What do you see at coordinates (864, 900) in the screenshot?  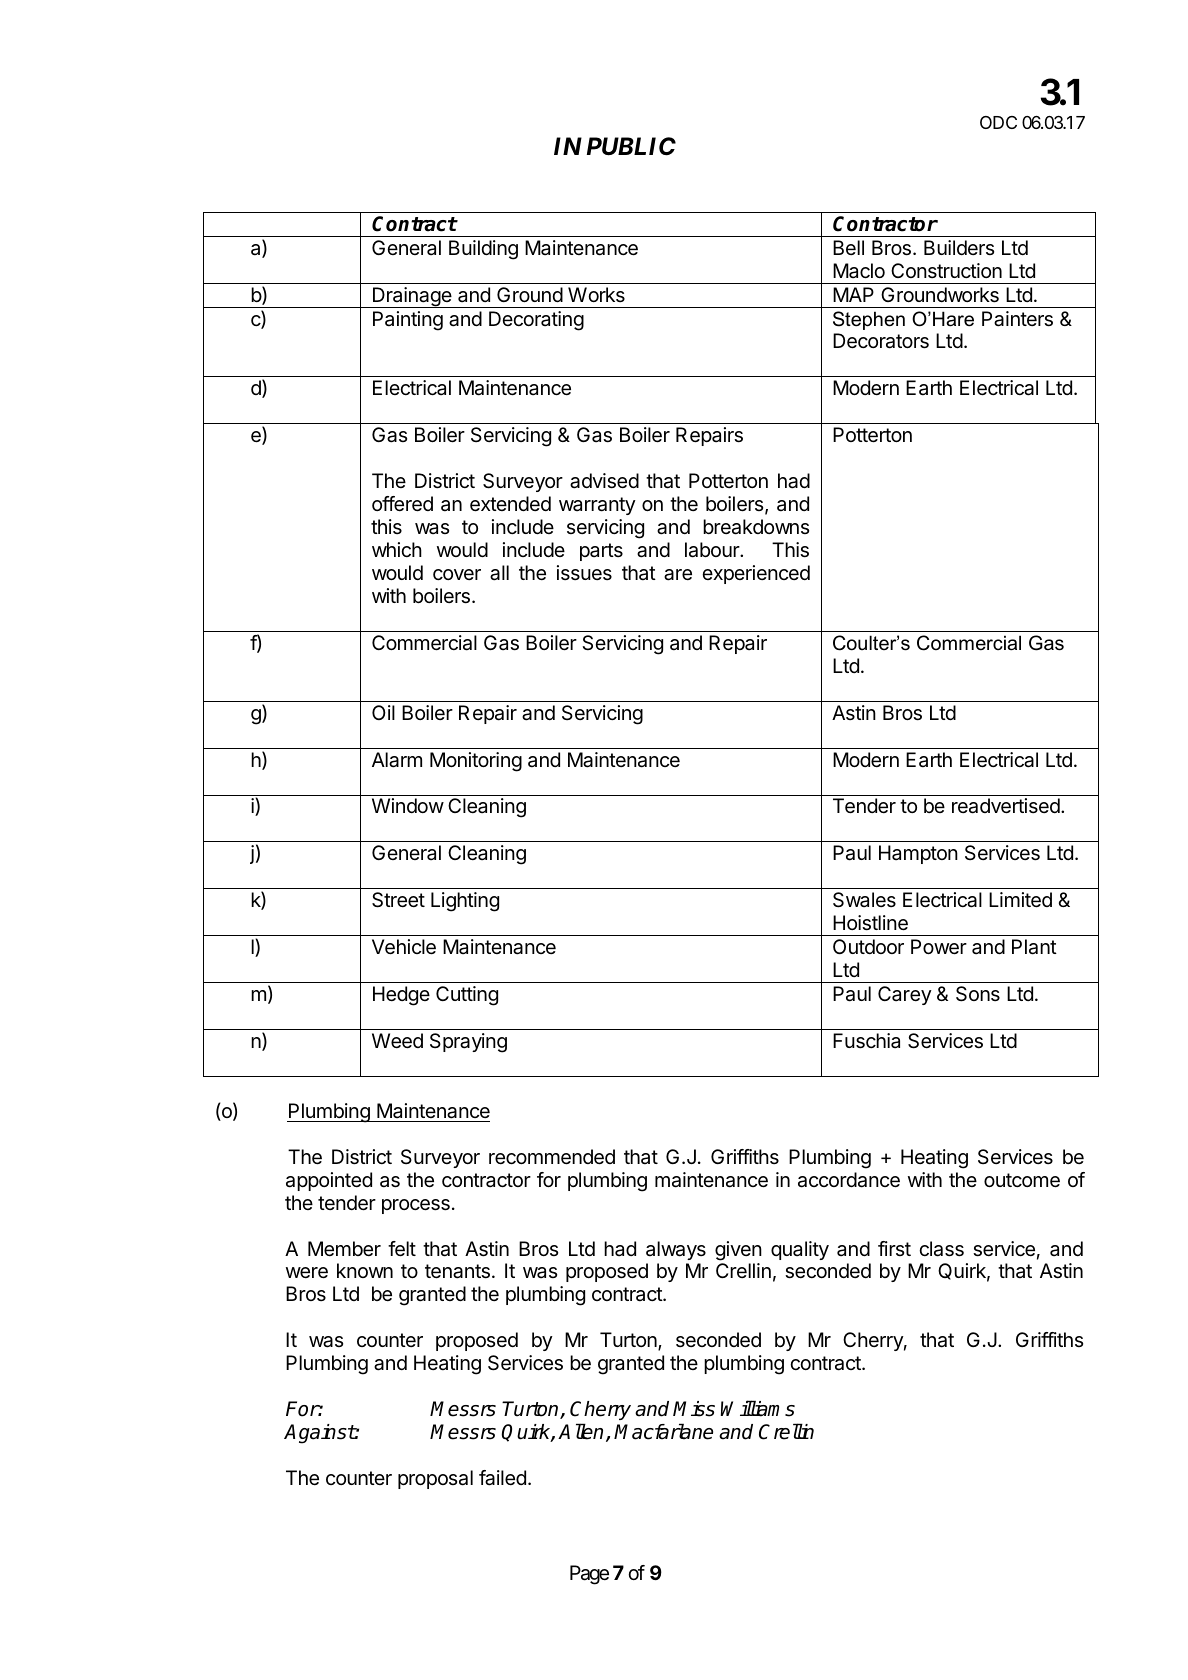 I see `Swales` at bounding box center [864, 900].
